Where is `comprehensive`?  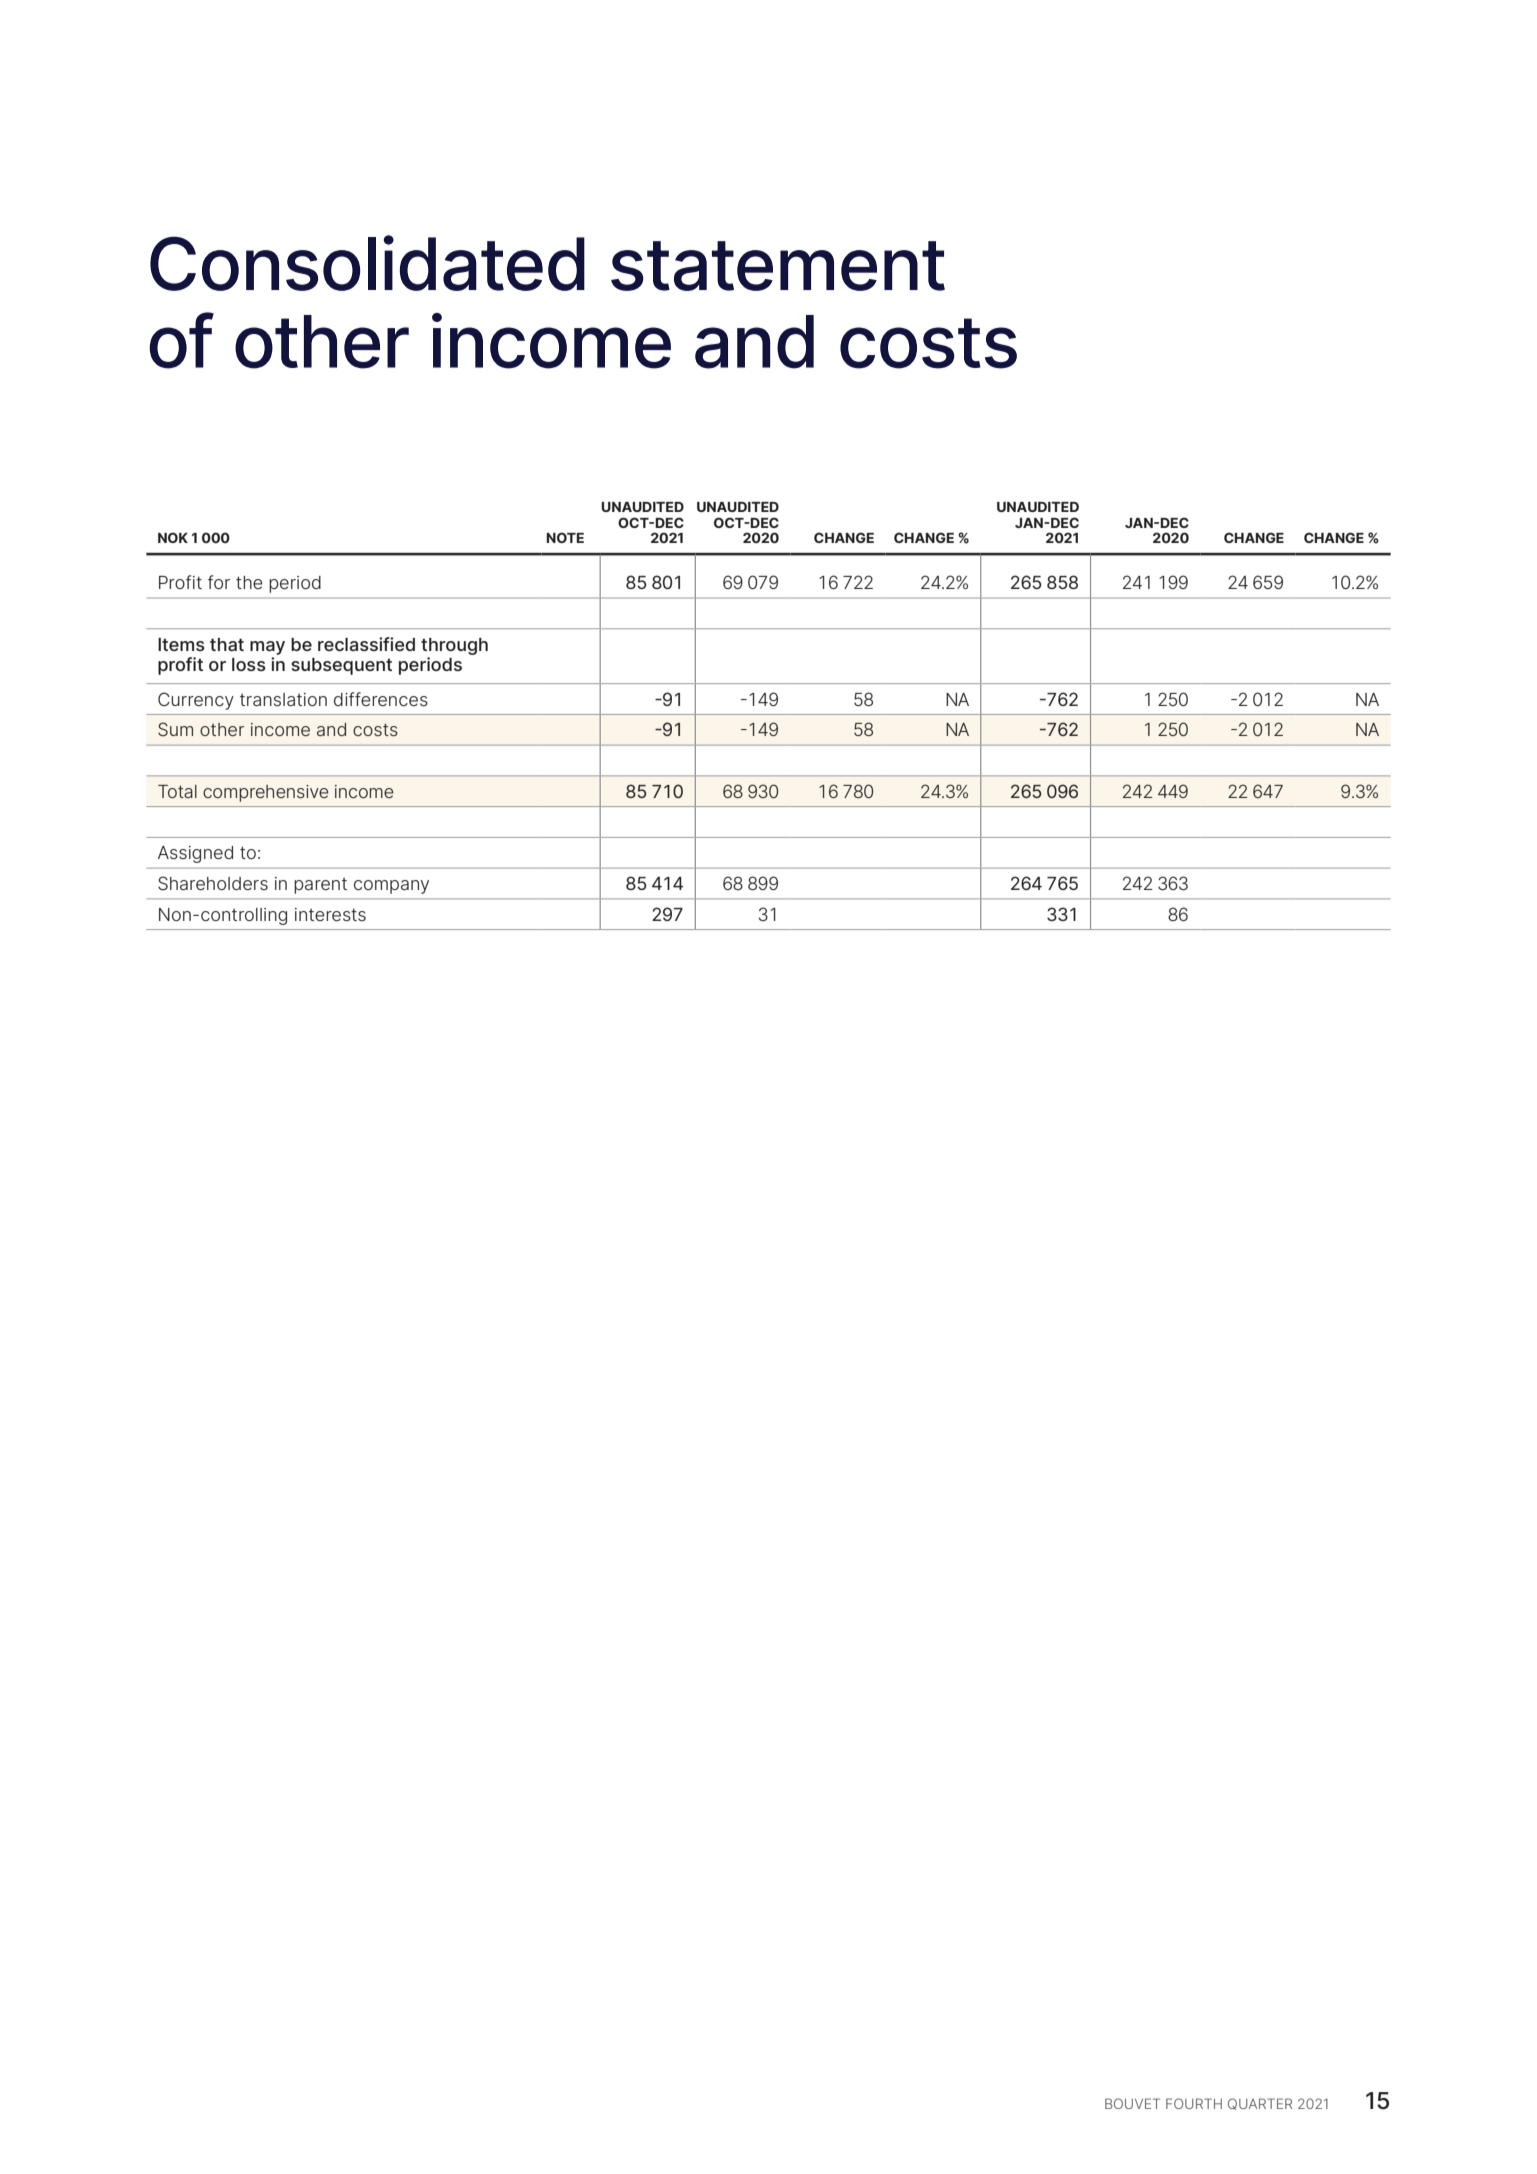
comprehensive is located at coordinates (266, 793).
